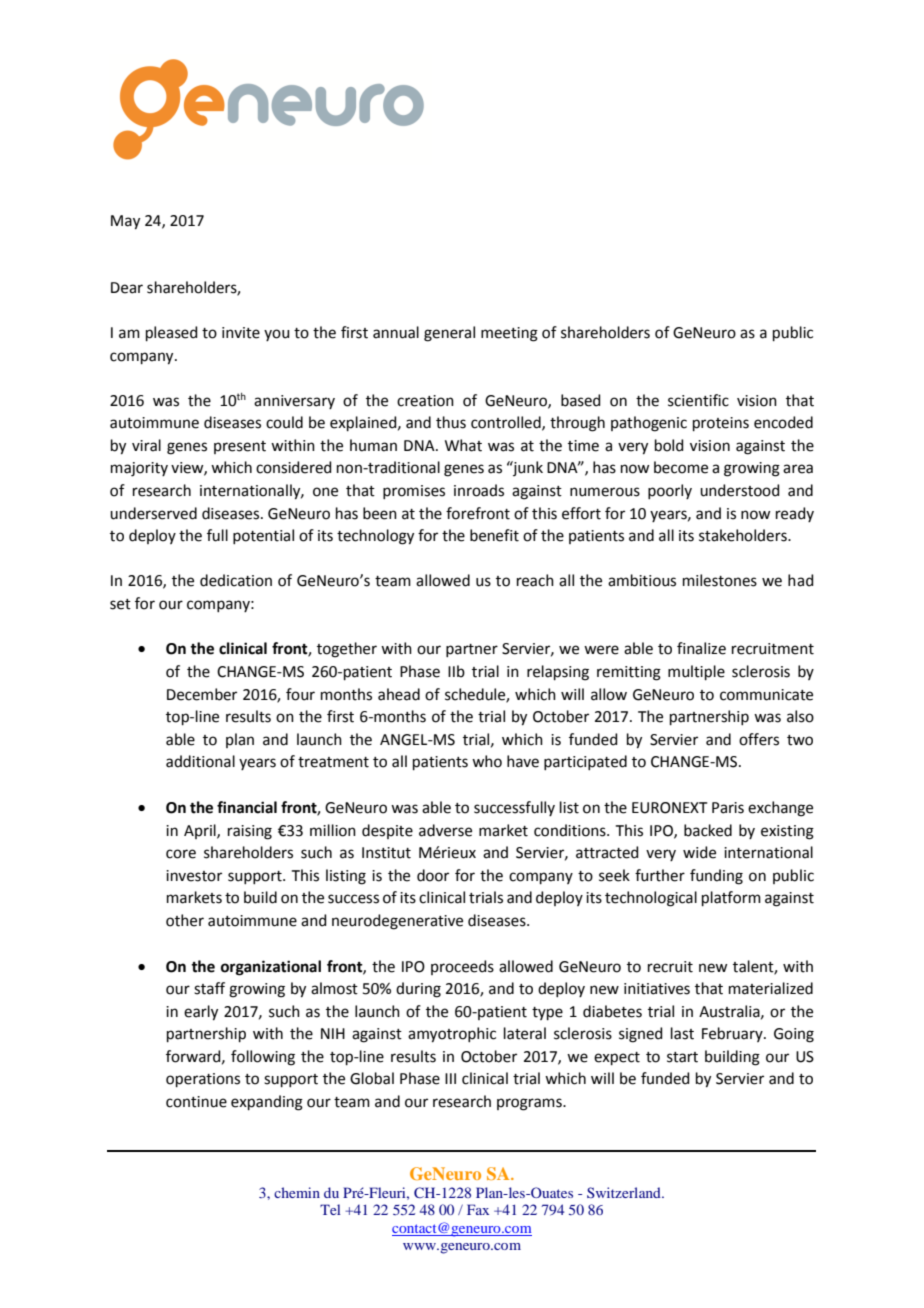 This document has height=1308, width=924. Describe the element at coordinates (297, 1192) in the document. I see `chemin` at that location.
